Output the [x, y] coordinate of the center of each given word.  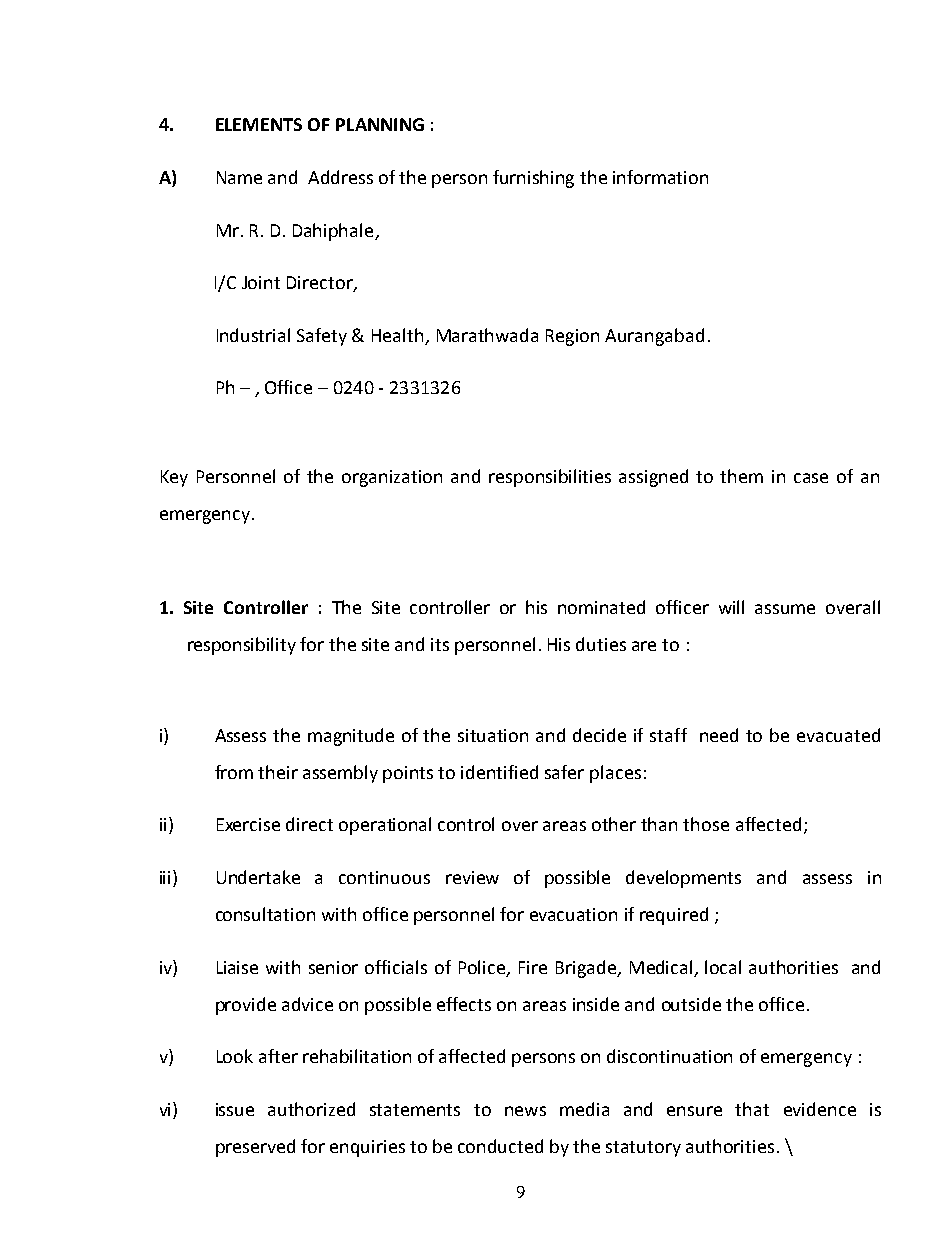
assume [785, 609]
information [660, 177]
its [440, 644]
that [752, 1109]
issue [235, 1109]
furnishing [533, 179]
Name [239, 177]
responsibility [242, 646]
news [525, 1111]
